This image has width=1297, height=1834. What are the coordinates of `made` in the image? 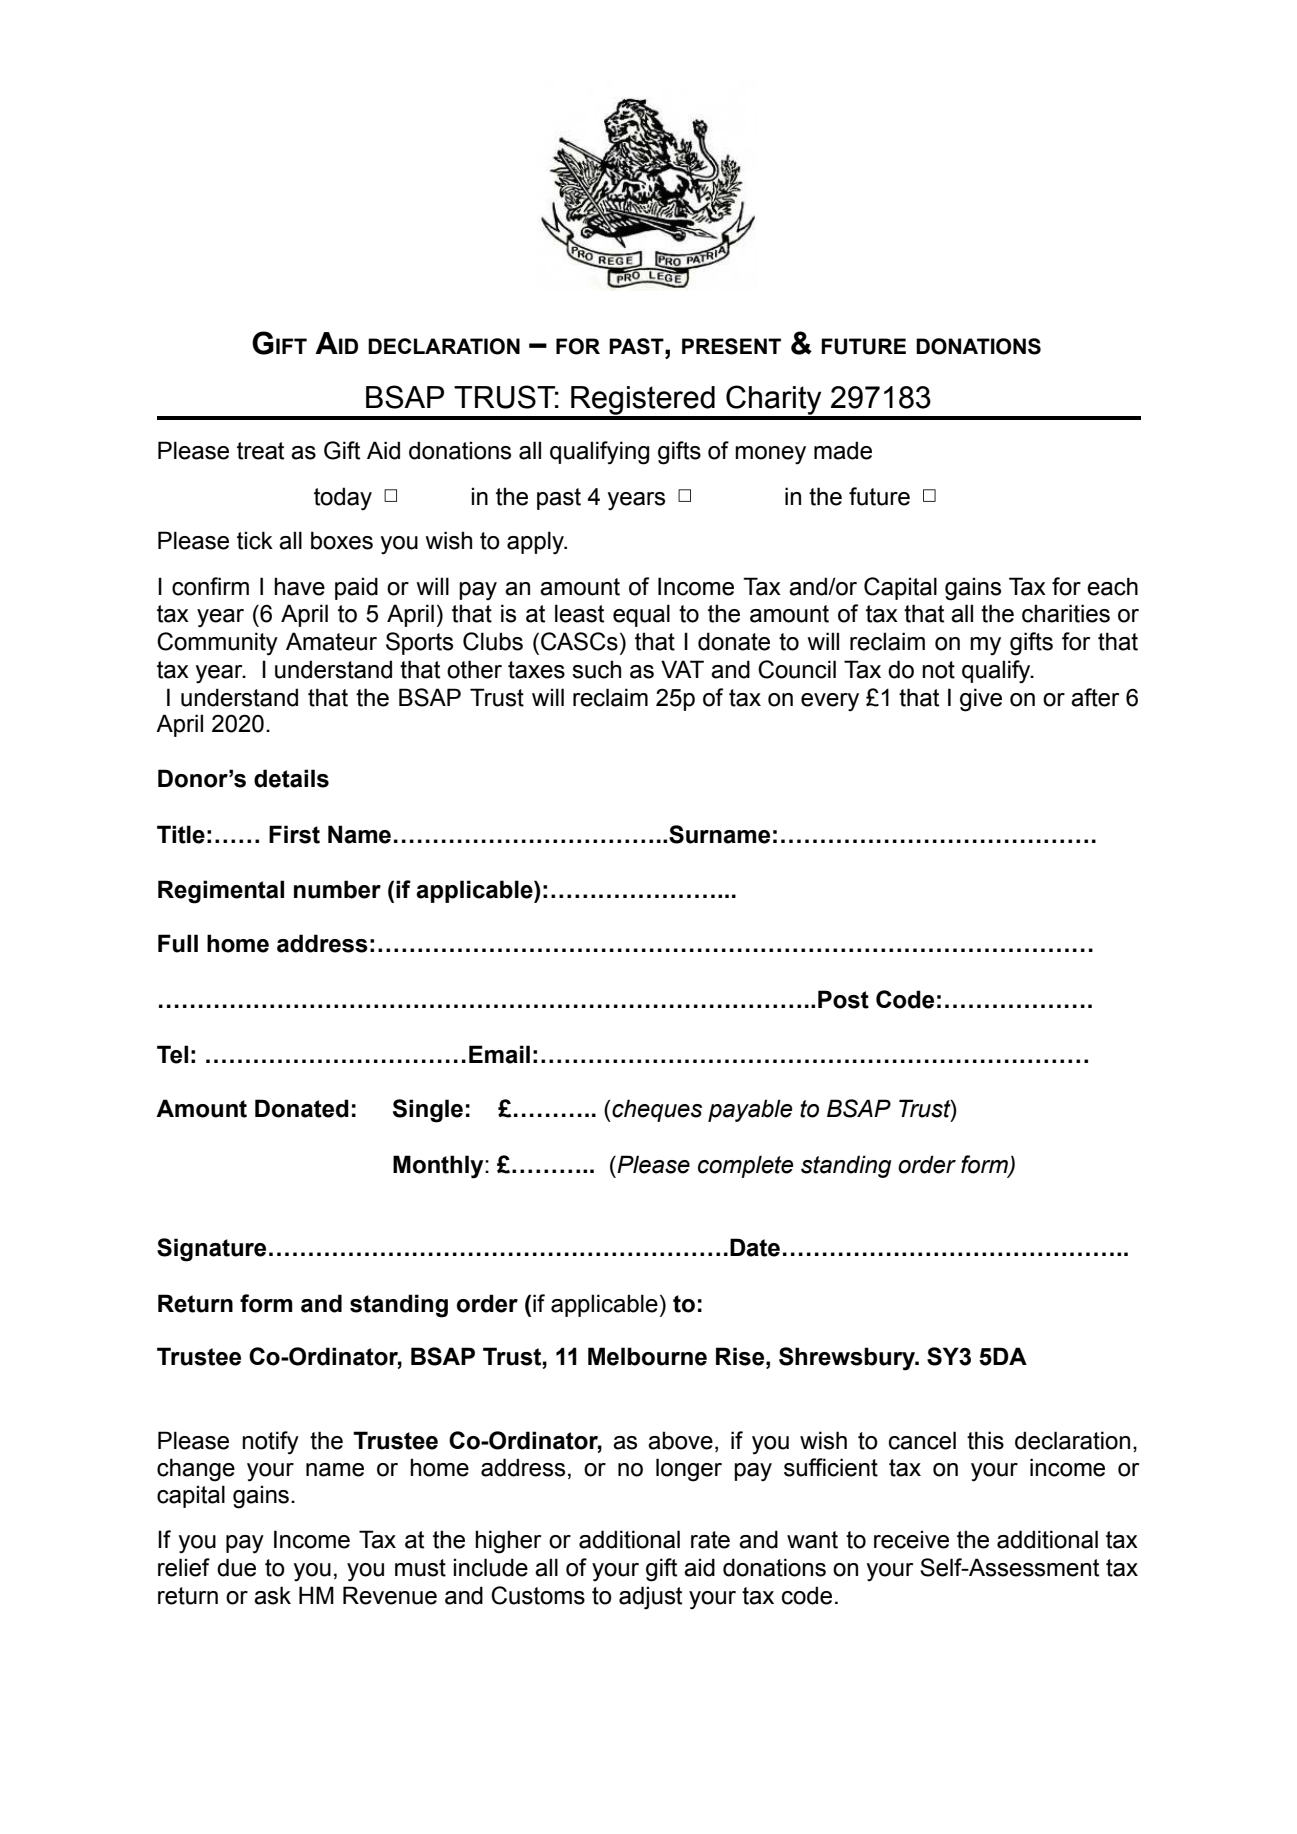 It's located at (843, 450).
